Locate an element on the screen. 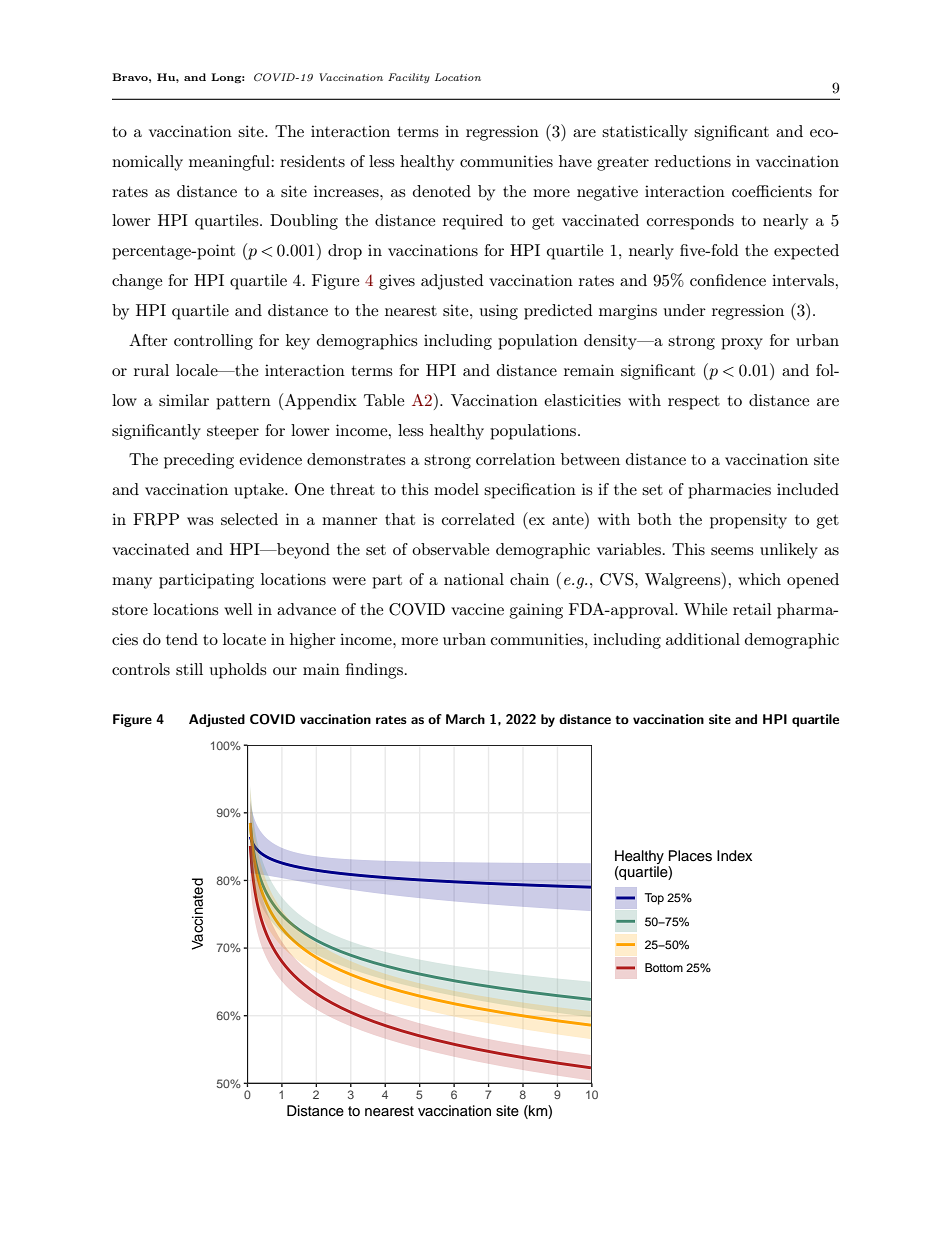 Image resolution: width=952 pixels, height=1233 pixels. vaccine is located at coordinates (477, 609).
